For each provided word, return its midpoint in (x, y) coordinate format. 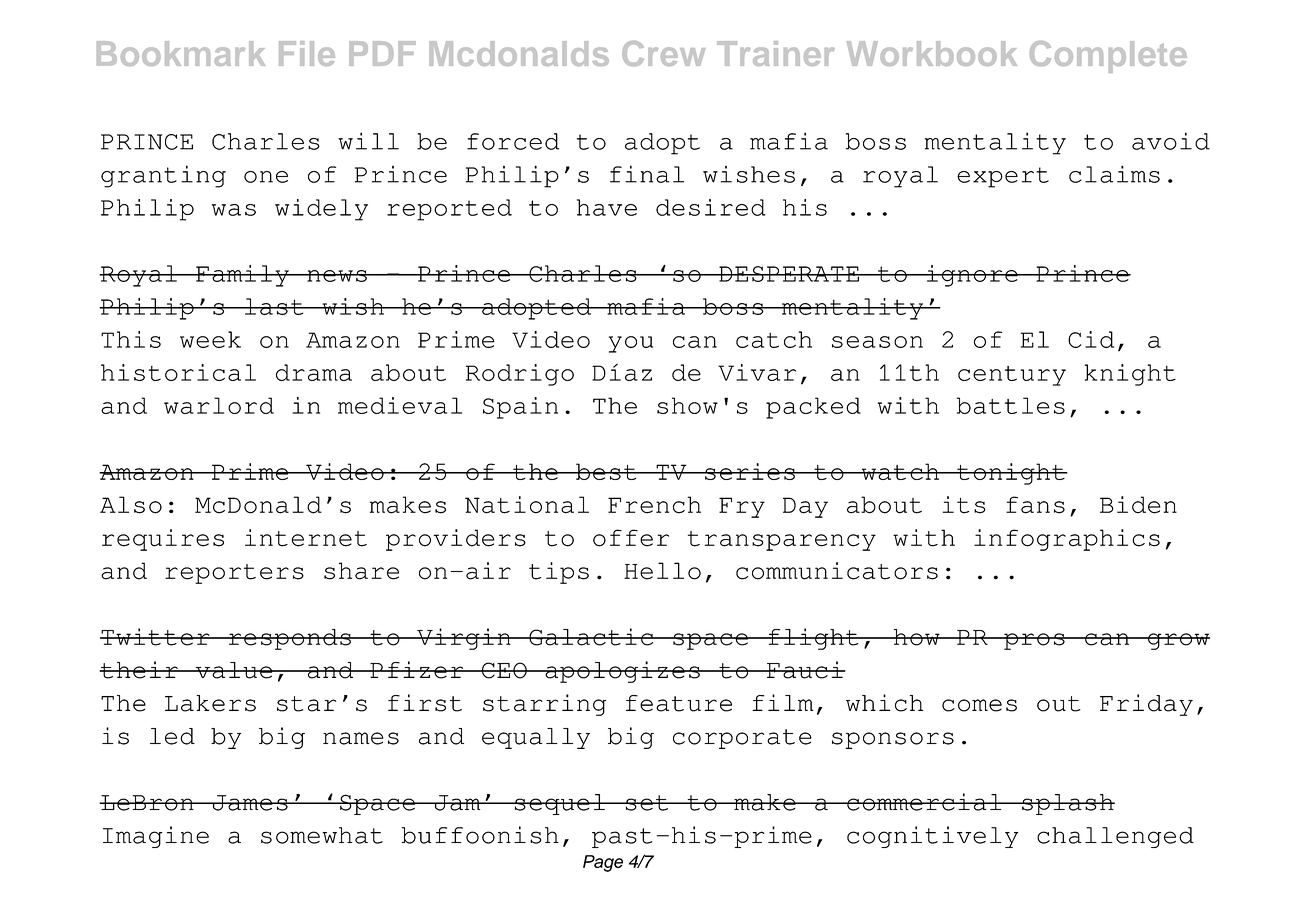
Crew (664, 53)
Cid (1091, 339)
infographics (1067, 540)
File (307, 53)
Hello (662, 571)
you (631, 344)
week (210, 339)
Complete (1108, 57)
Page (603, 863)
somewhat (322, 835)
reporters (234, 574)
